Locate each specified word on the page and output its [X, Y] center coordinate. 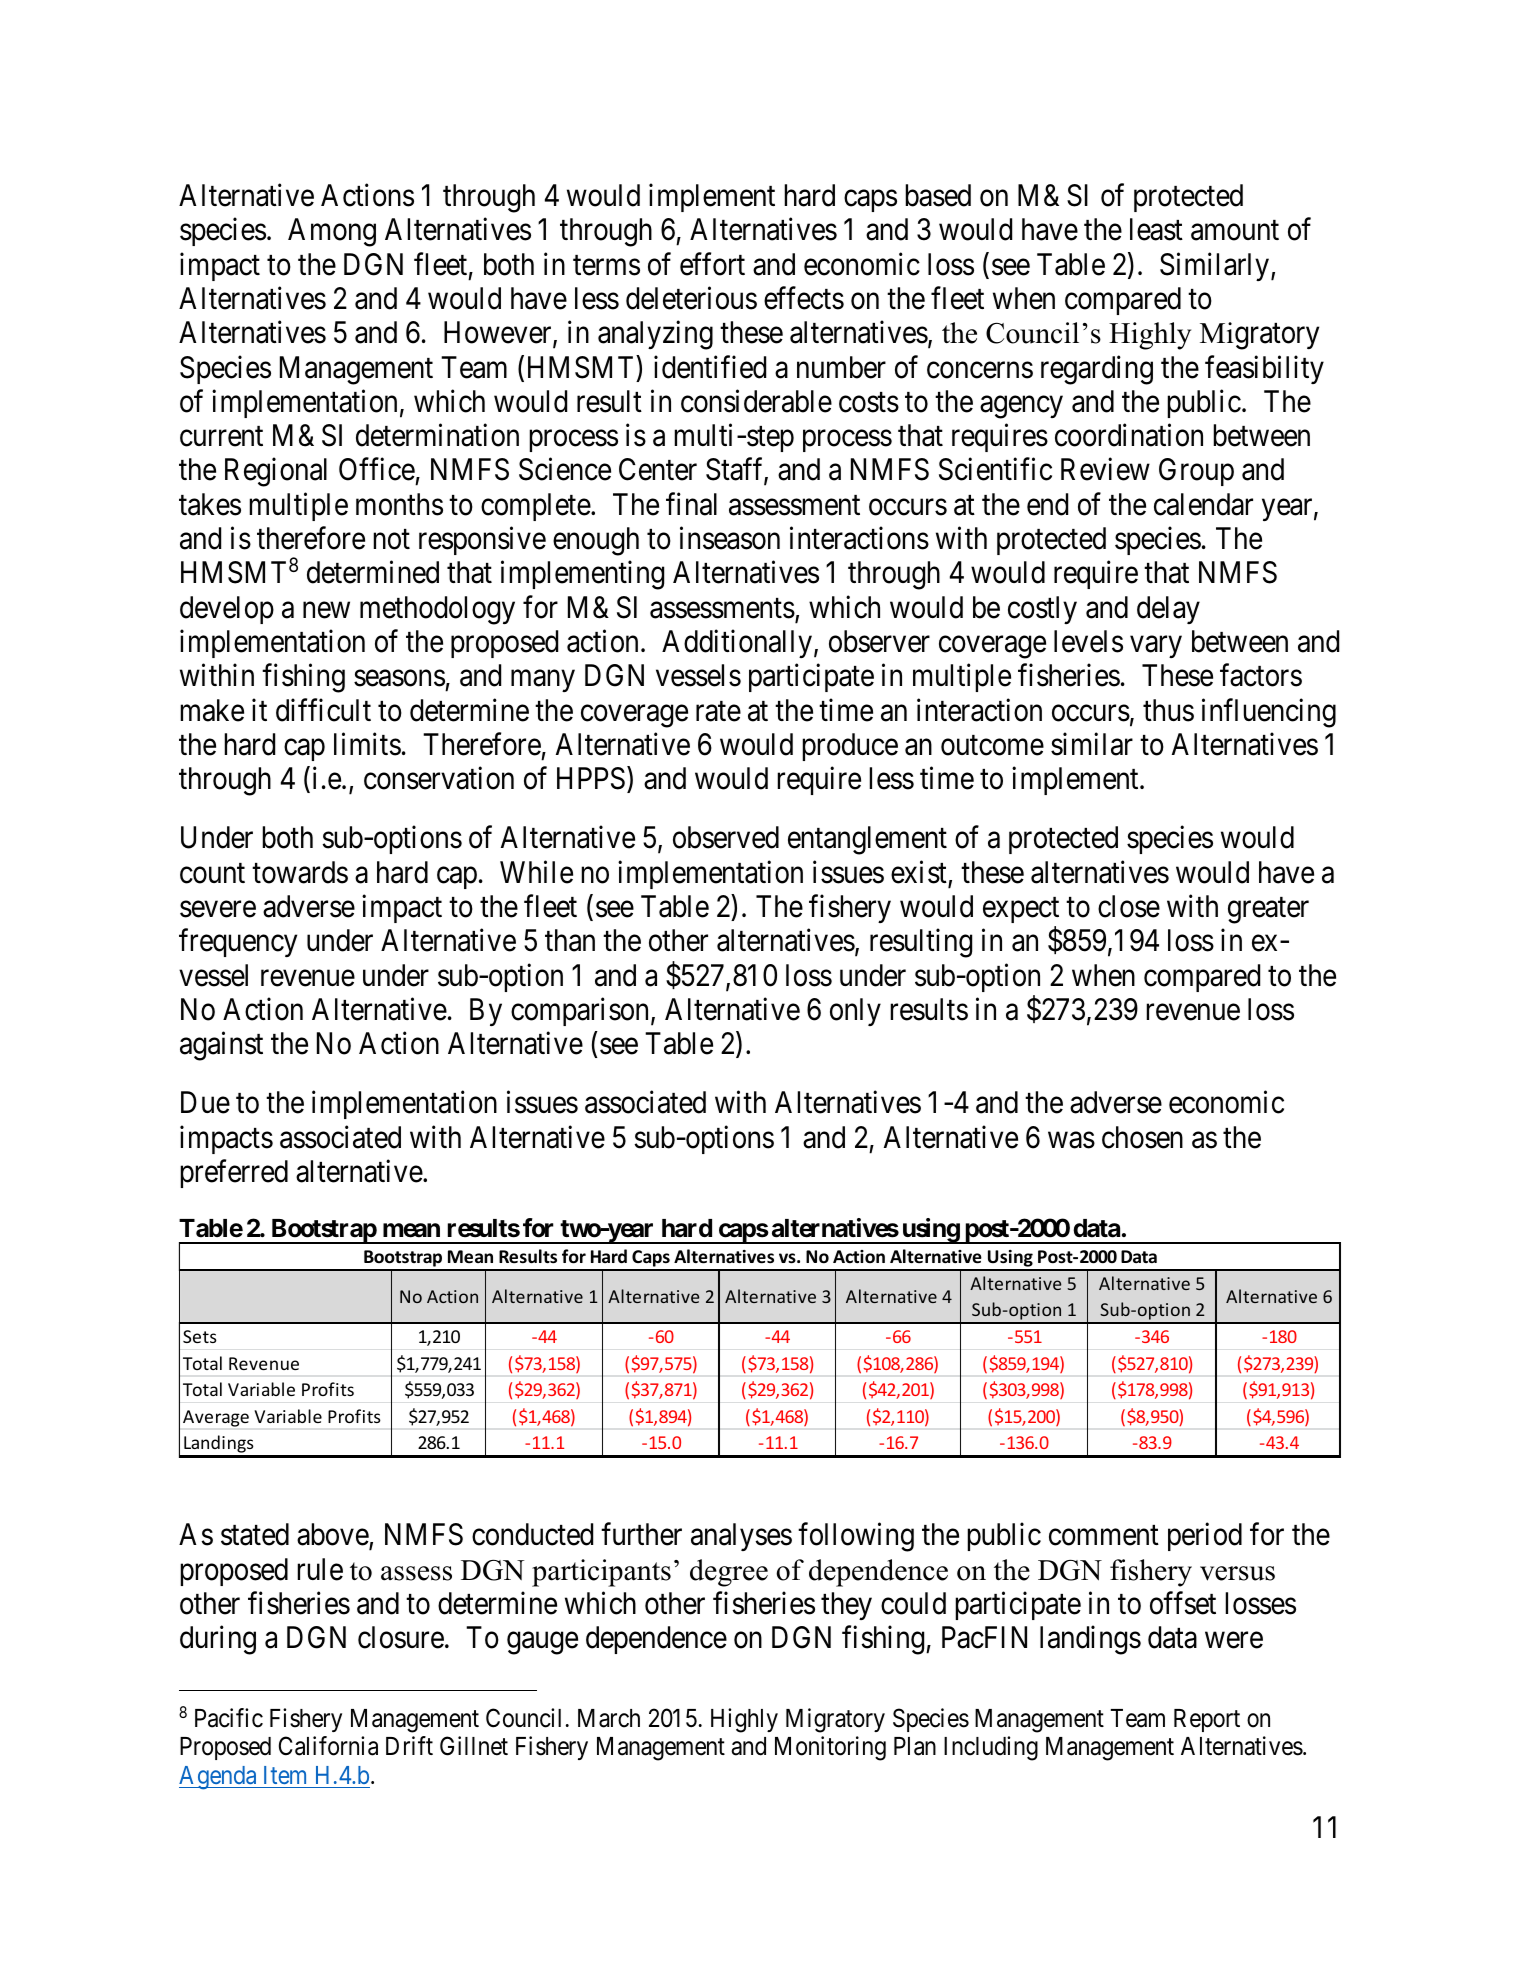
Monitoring [830, 1748]
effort [712, 264]
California [328, 1746]
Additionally [737, 644]
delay [1168, 610]
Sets [200, 1336]
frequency [238, 943]
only [855, 1012]
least [1156, 229]
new [326, 610]
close [1129, 906]
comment [1104, 1536]
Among [332, 232]
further [641, 1534]
